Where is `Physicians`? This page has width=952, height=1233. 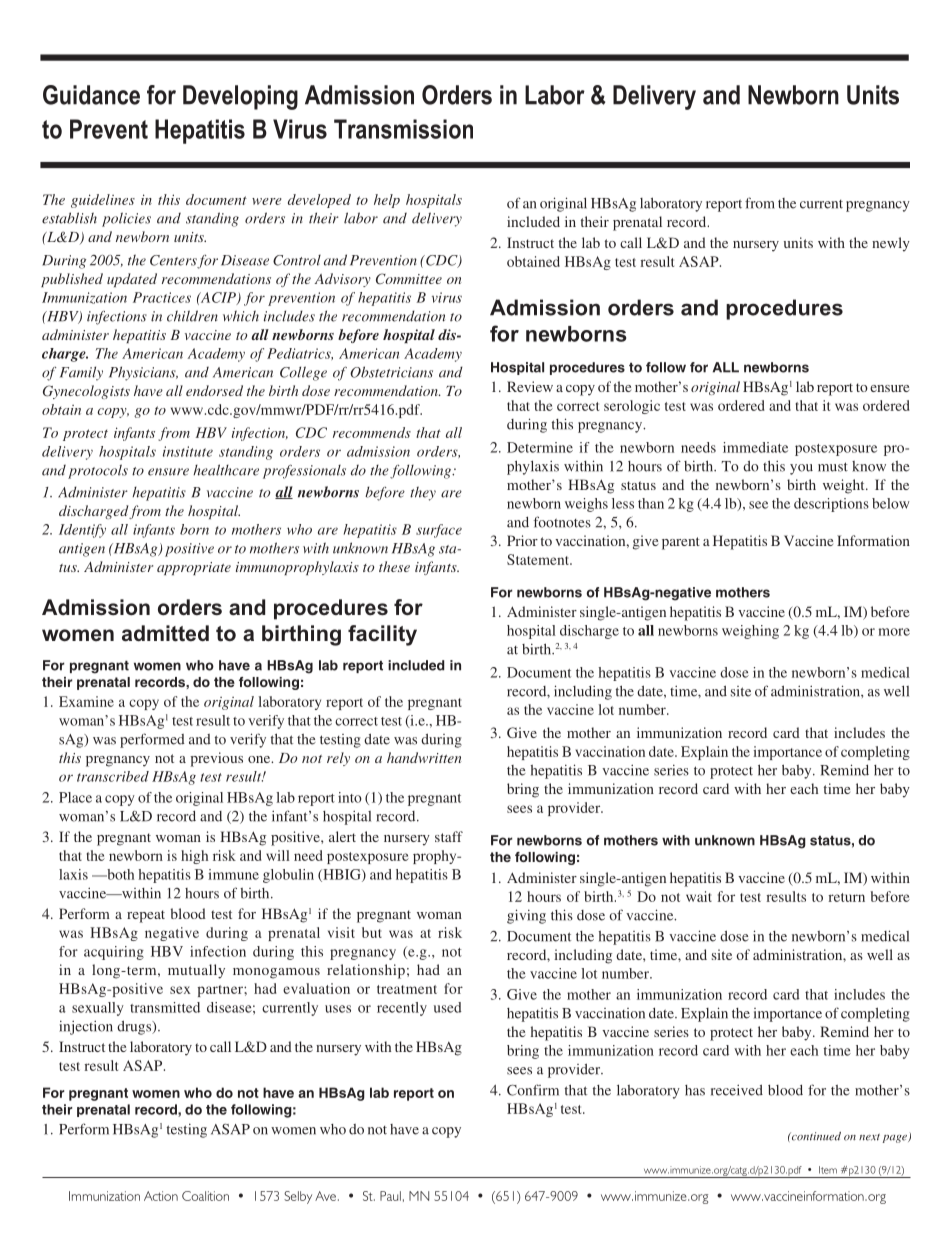 Physicians is located at coordinates (143, 373).
